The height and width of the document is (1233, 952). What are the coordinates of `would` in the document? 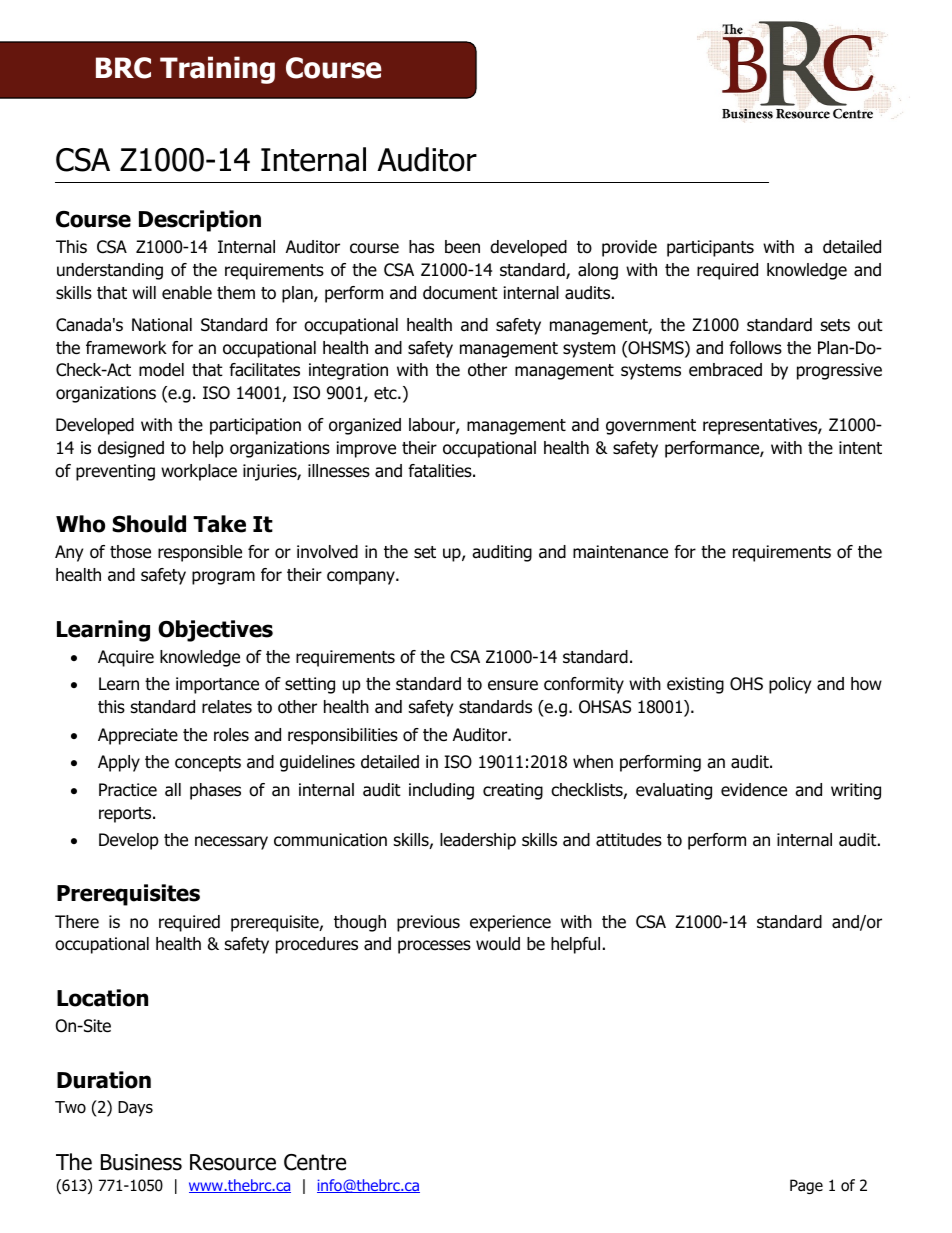 It's located at (498, 944).
